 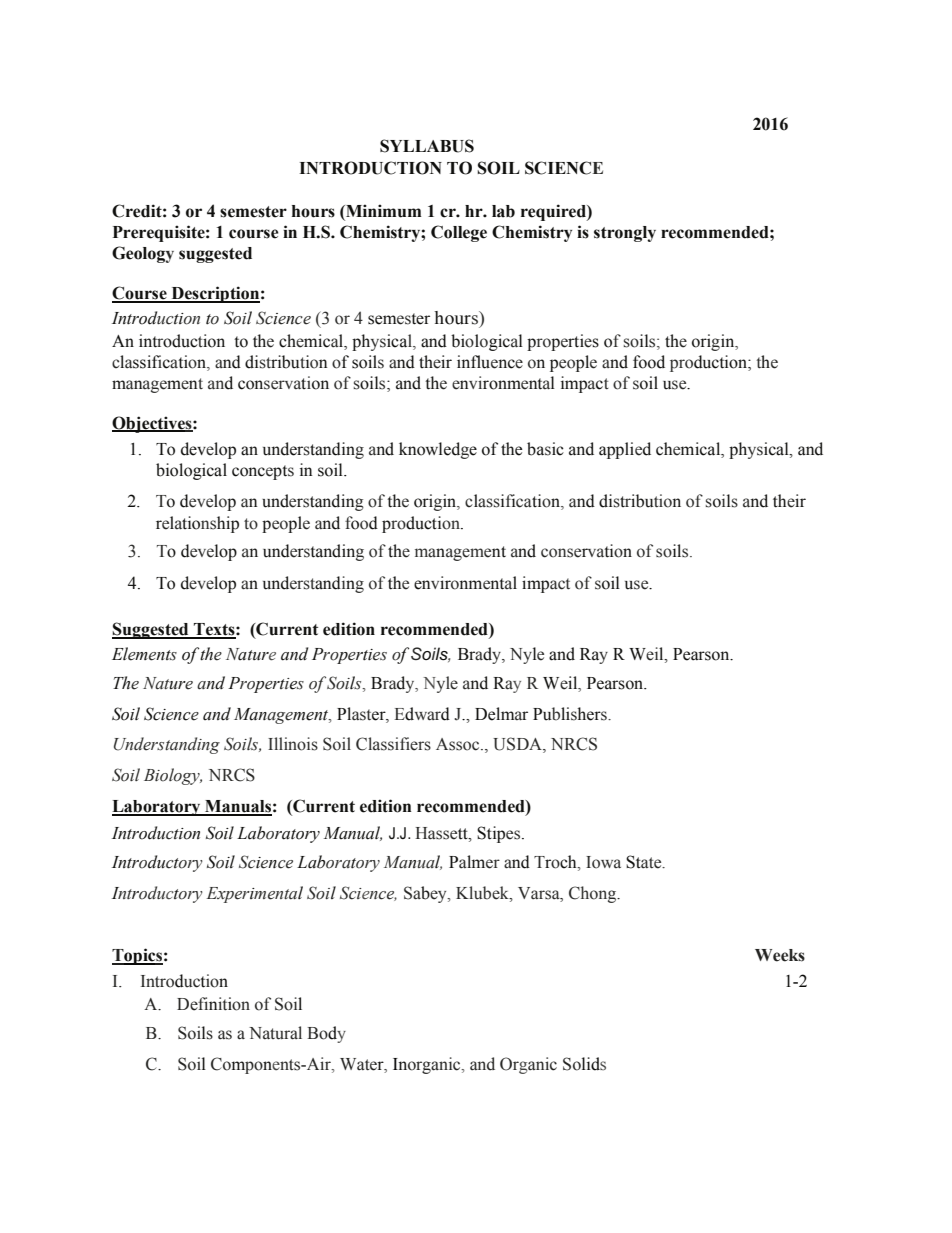 What do you see at coordinates (571, 714) in the screenshot?
I see `Publishers` at bounding box center [571, 714].
